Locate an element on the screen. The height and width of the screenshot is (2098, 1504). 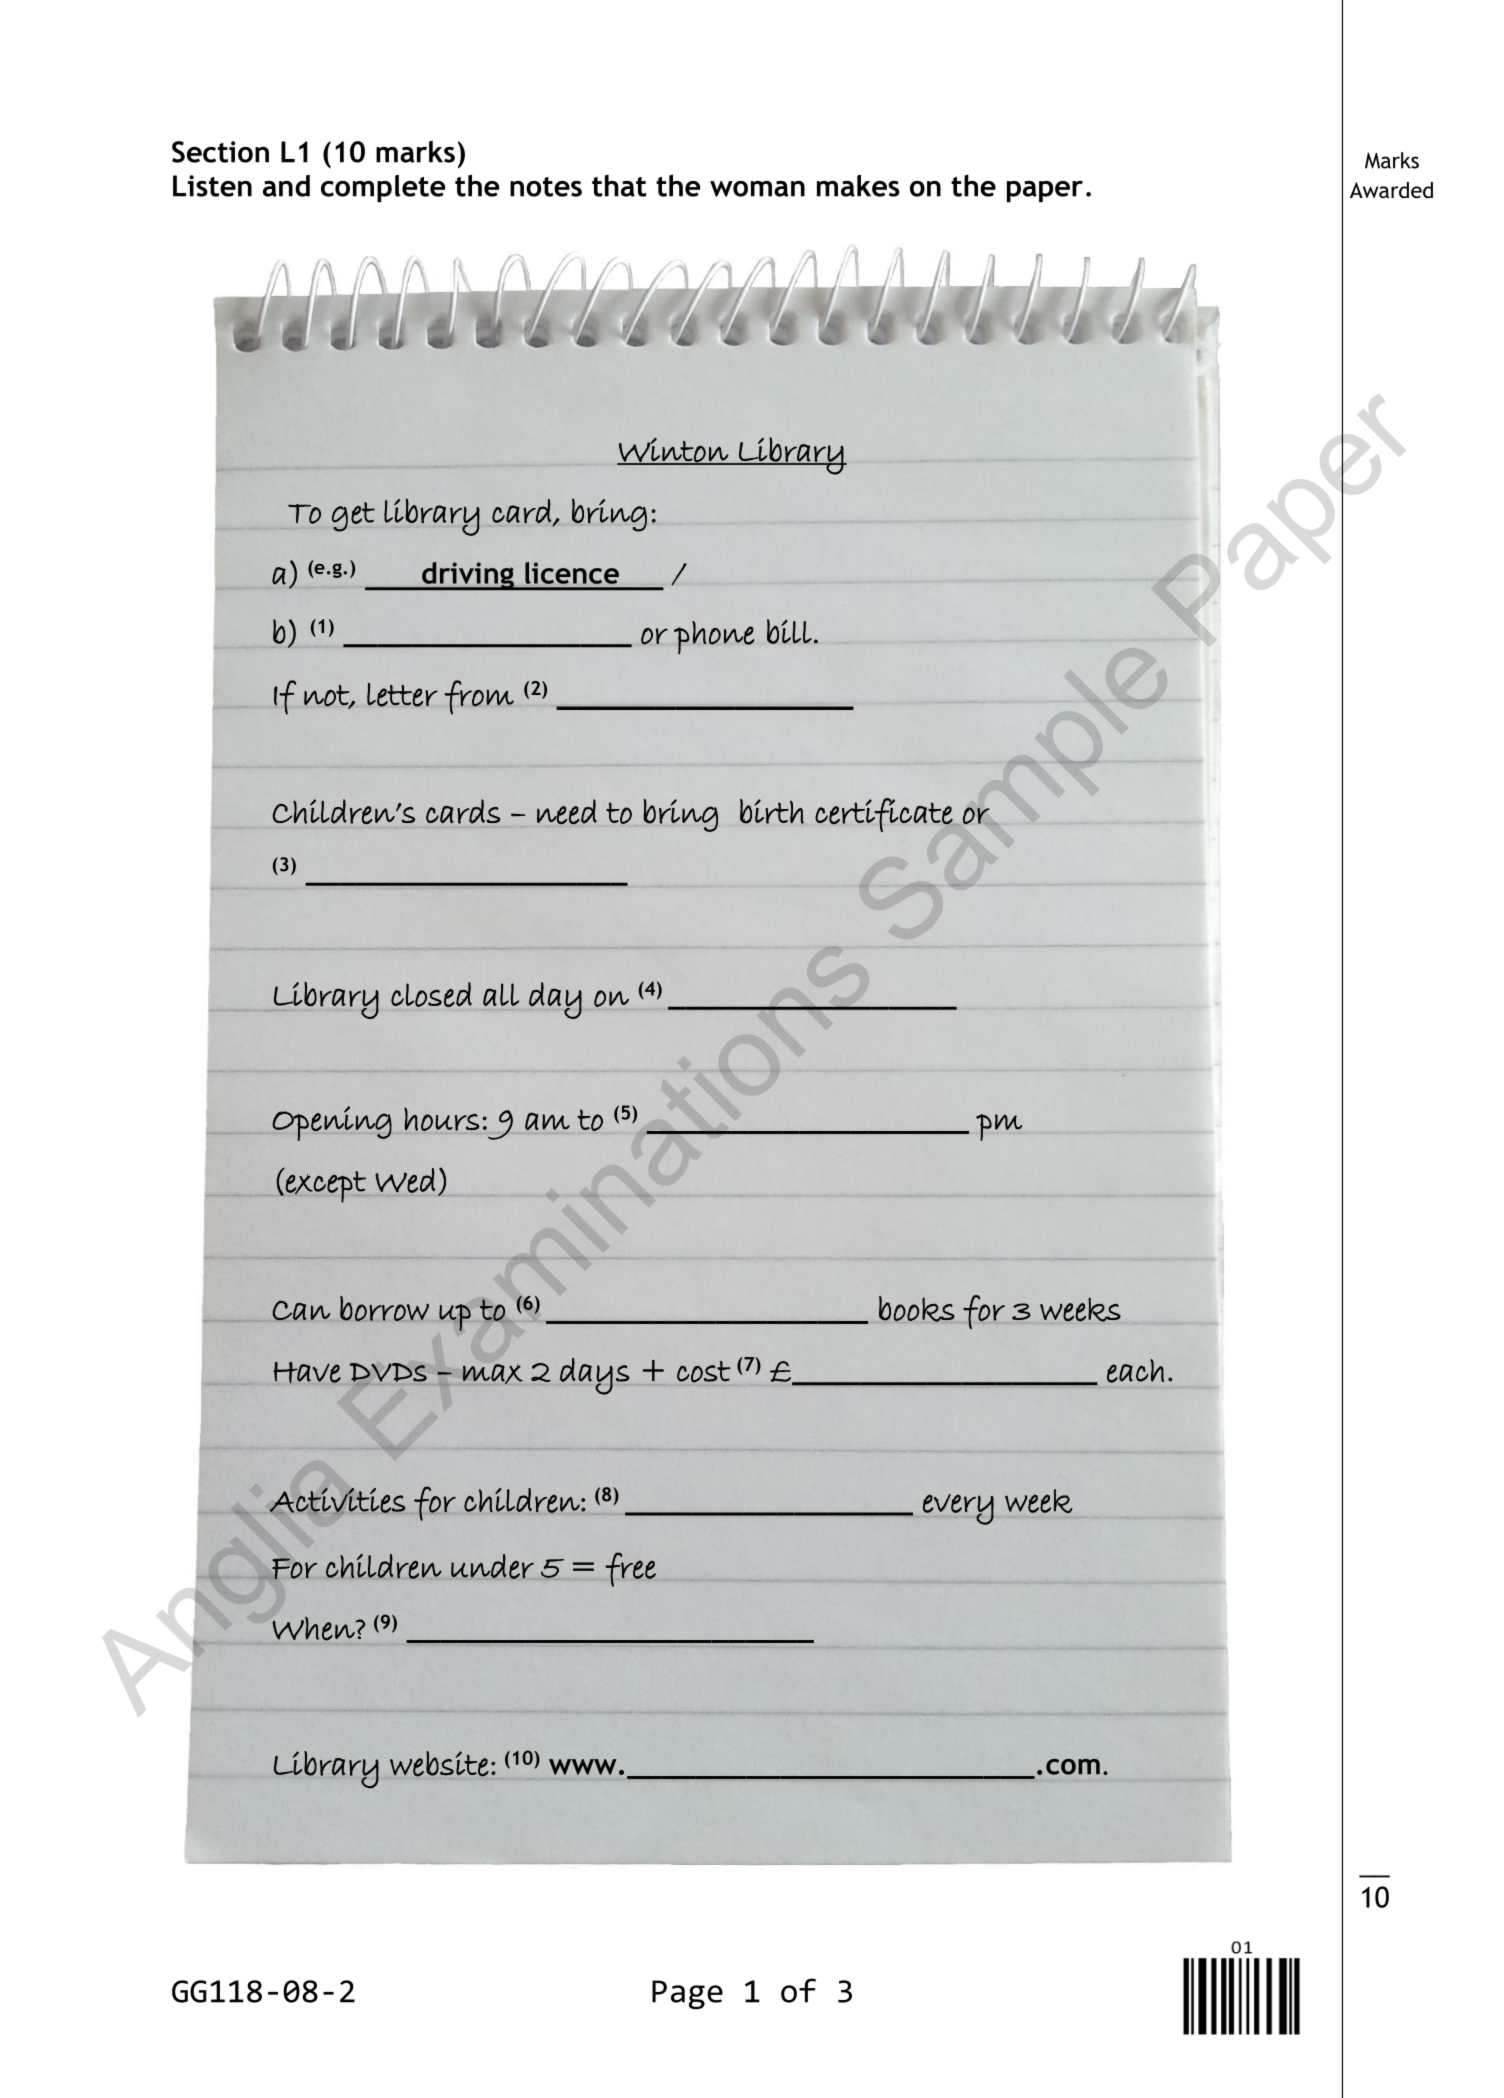
complete is located at coordinates (383, 188).
